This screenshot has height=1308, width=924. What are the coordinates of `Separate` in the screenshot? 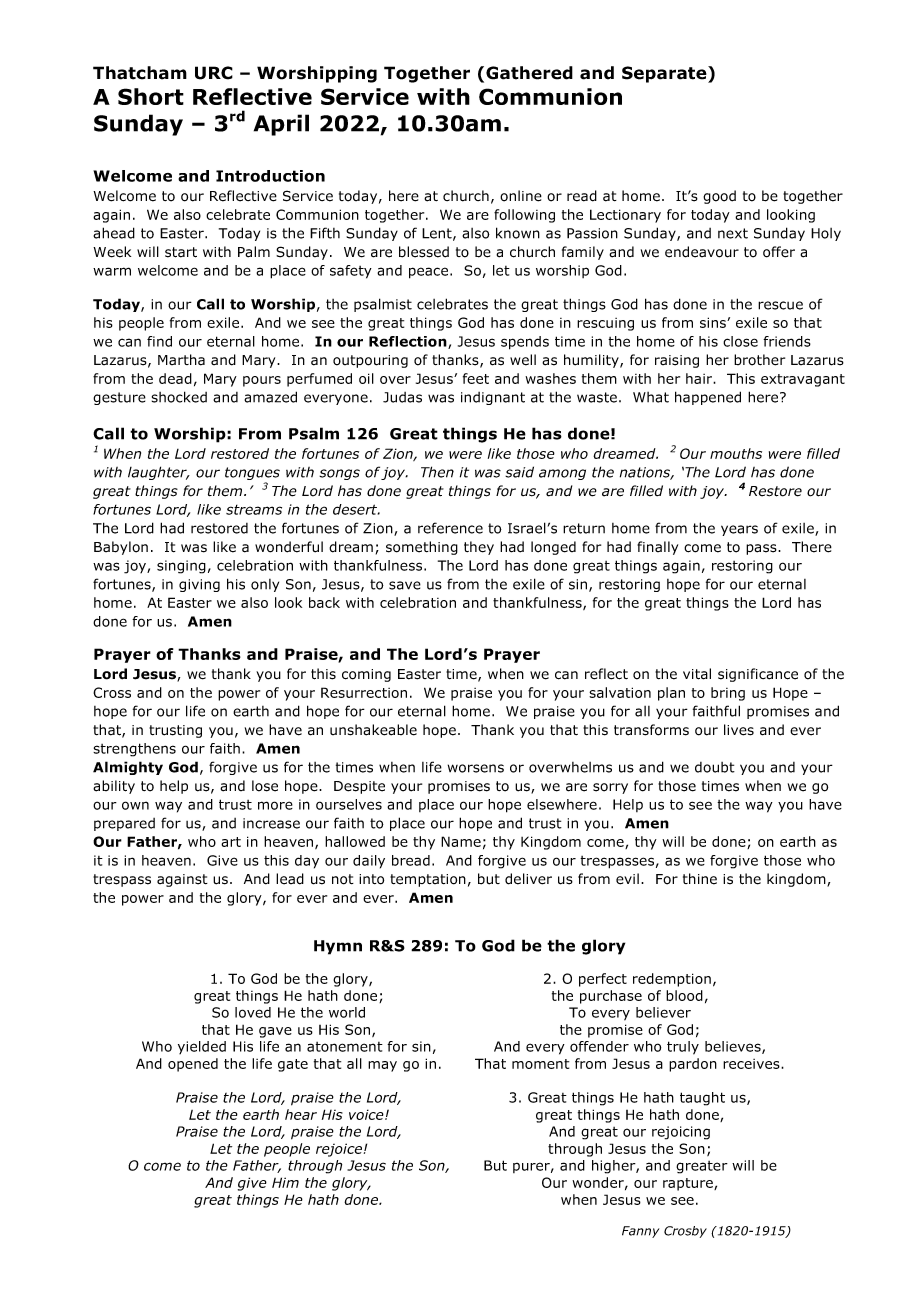 It's located at (665, 74).
